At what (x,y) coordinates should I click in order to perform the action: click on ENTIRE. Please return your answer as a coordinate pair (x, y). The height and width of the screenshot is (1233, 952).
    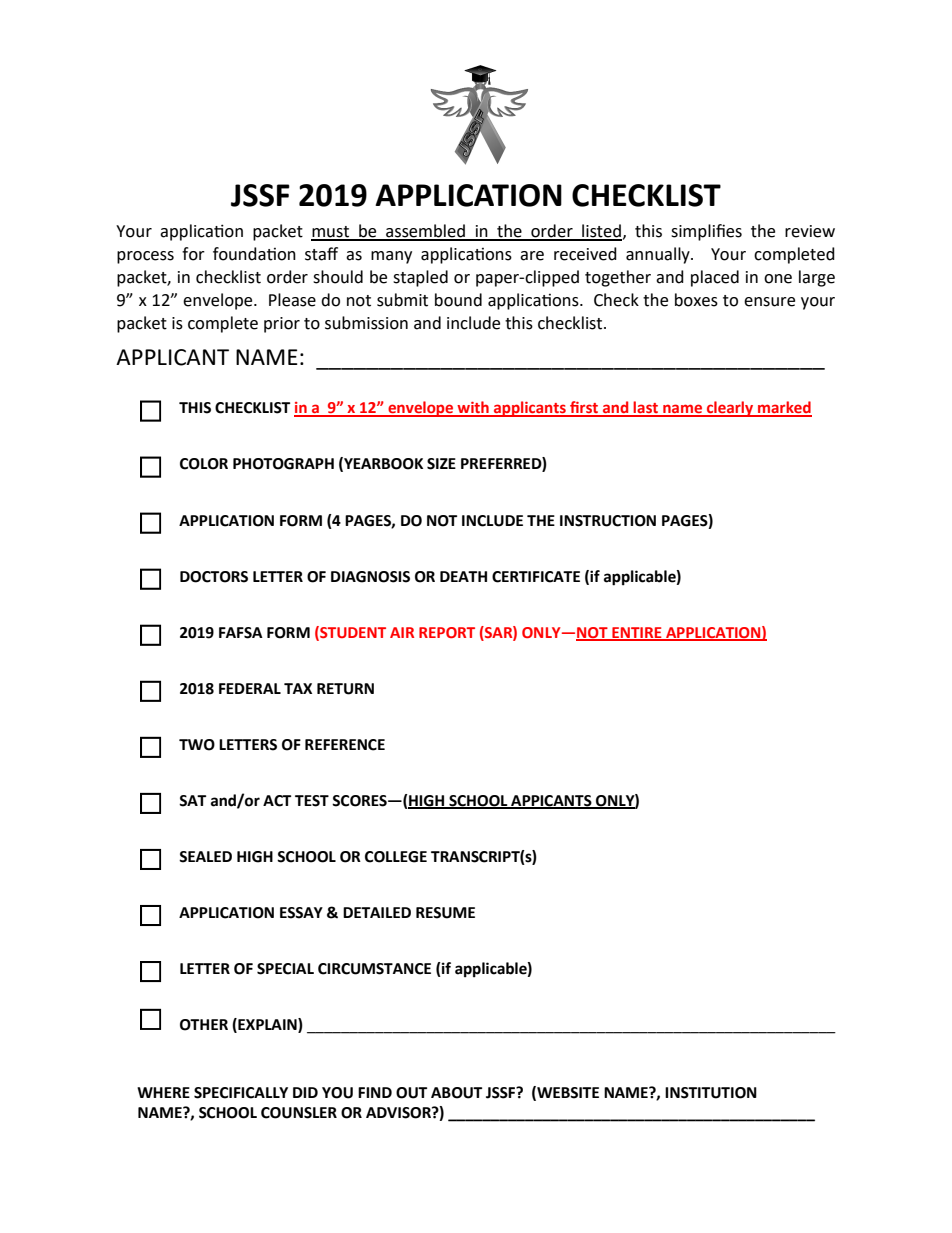
    Looking at the image, I should click on (637, 633).
